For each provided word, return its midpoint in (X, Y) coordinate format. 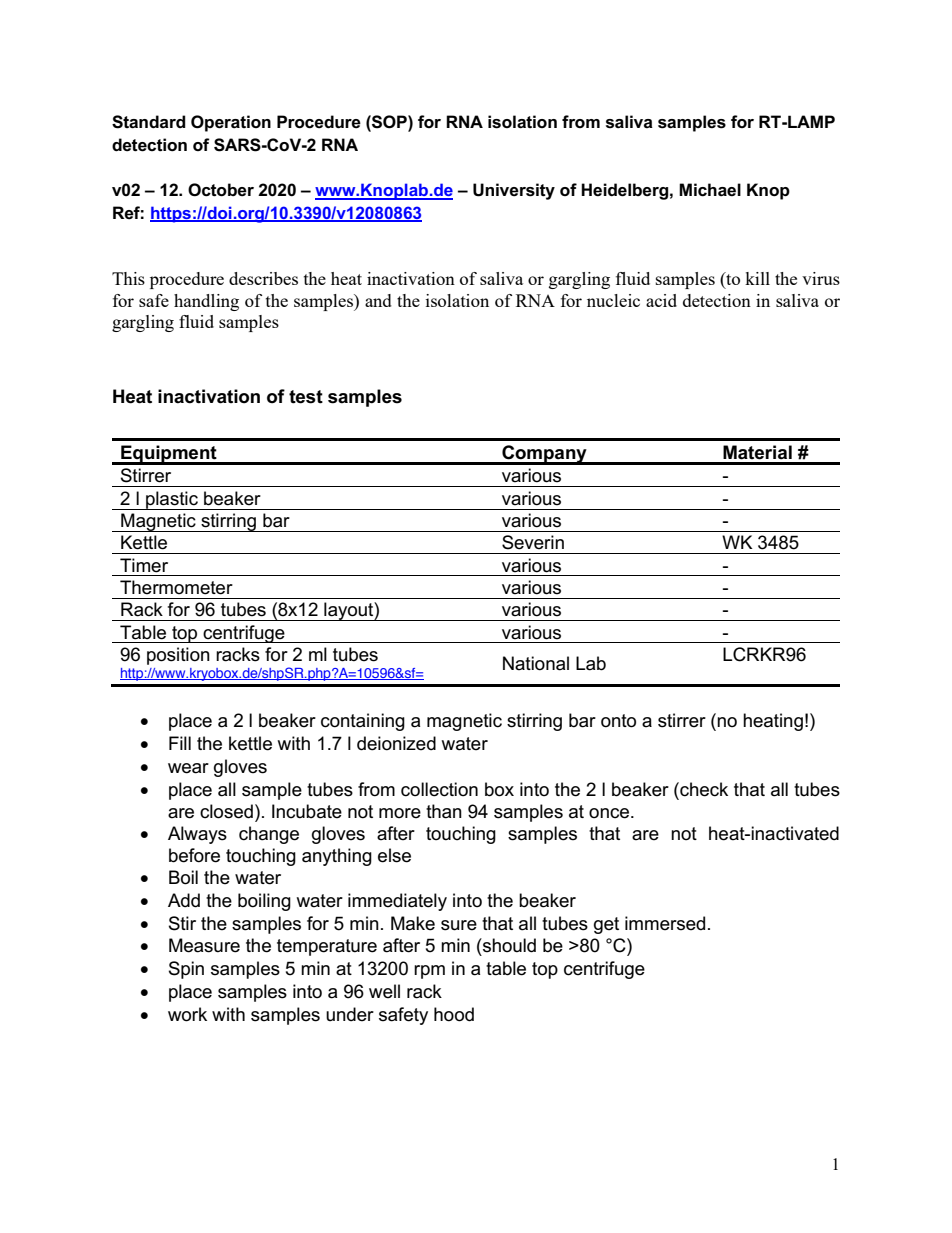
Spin (186, 970)
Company (544, 455)
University (514, 191)
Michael (710, 190)
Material (757, 452)
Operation (231, 123)
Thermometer (176, 587)
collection (439, 789)
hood (454, 1014)
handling (206, 302)
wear (188, 768)
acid (661, 300)
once (609, 813)
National (536, 663)
